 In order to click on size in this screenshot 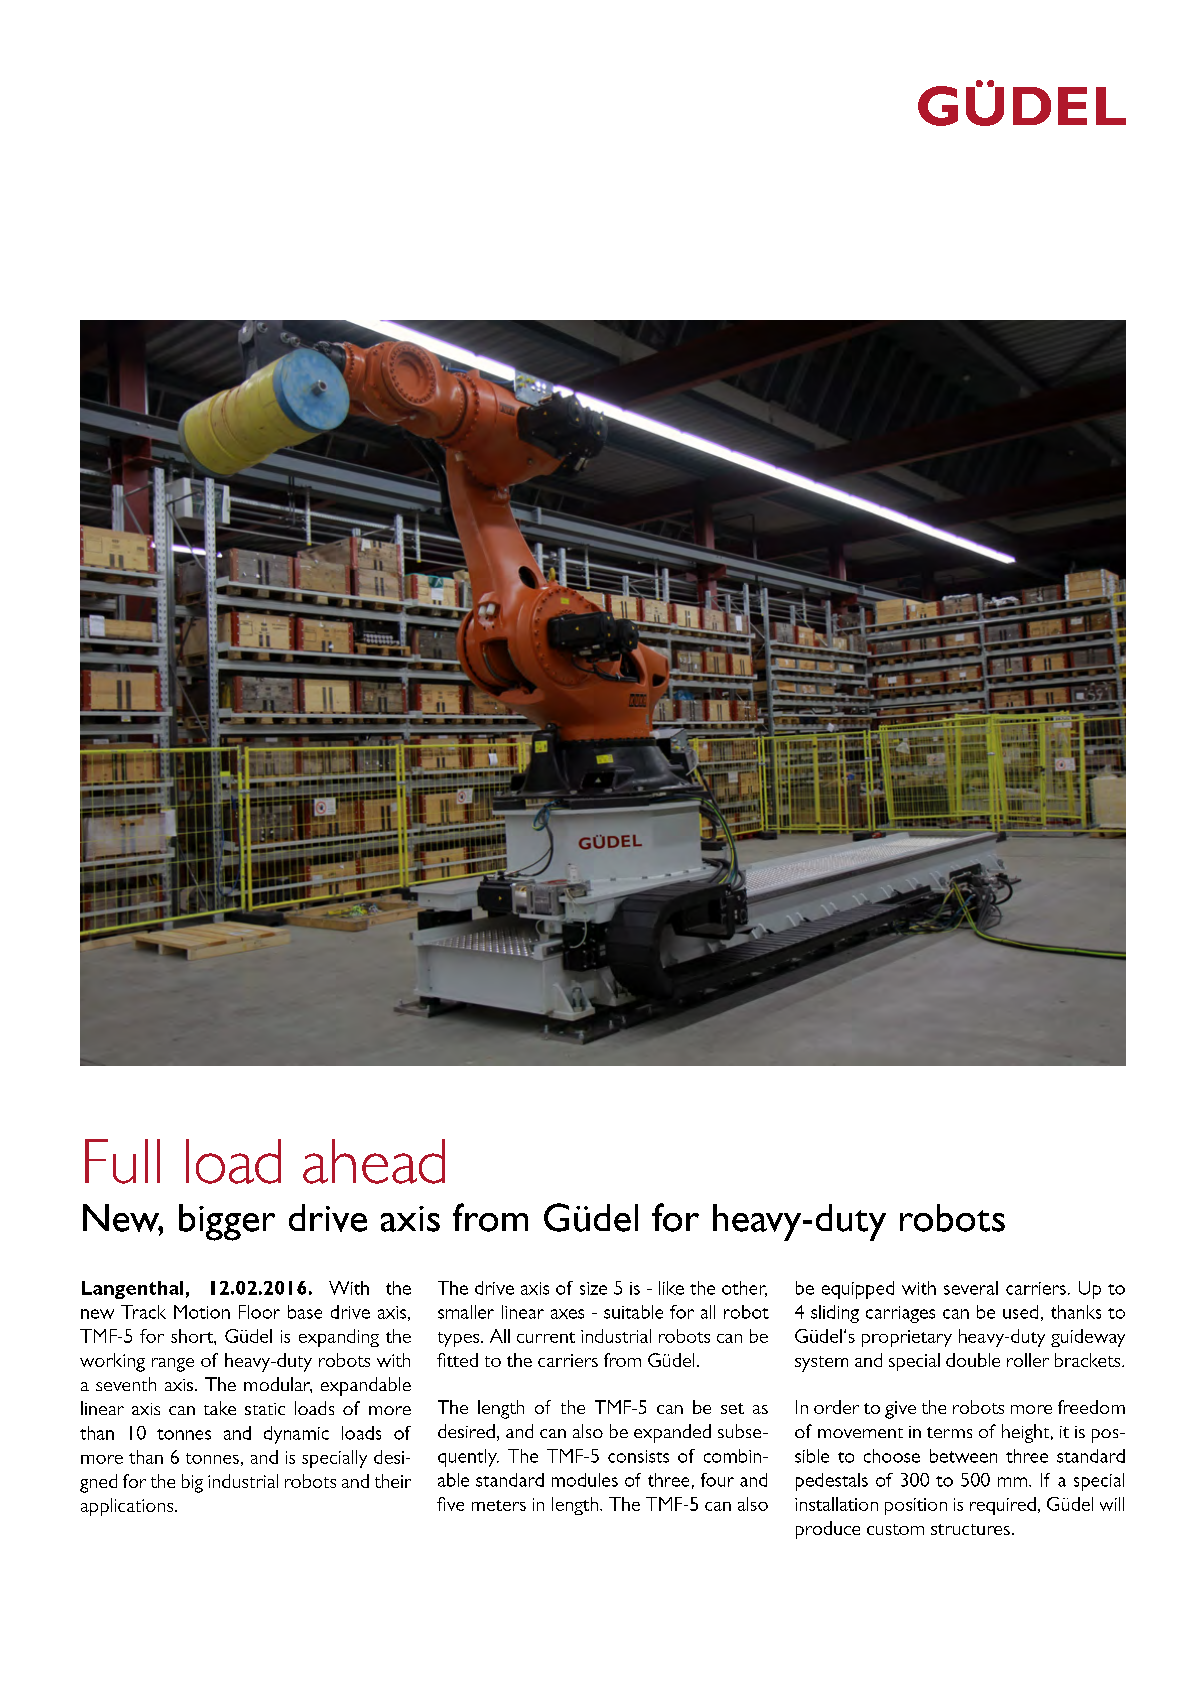, I will do `click(593, 1288)`.
